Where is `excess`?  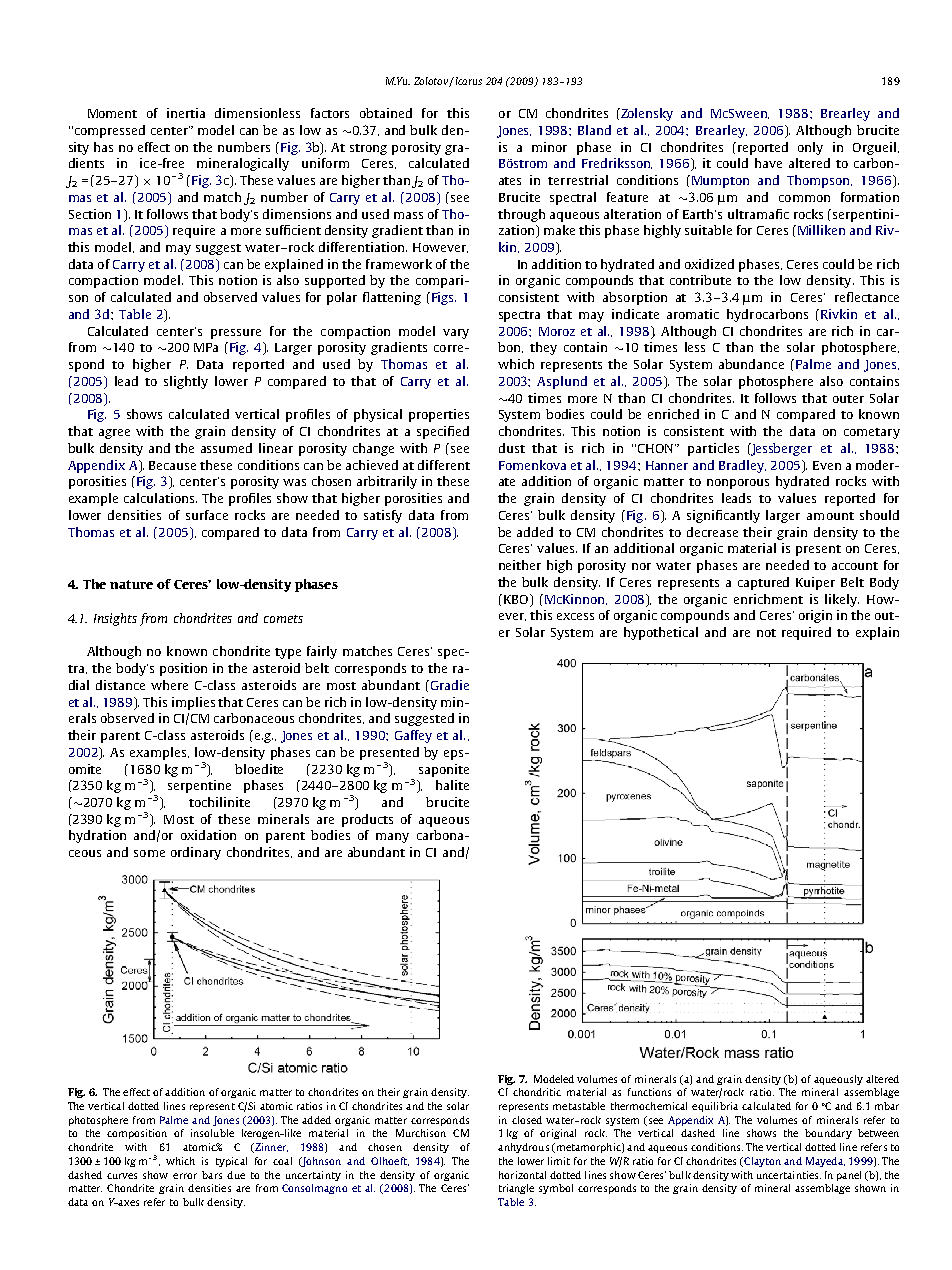
excess is located at coordinates (575, 616).
